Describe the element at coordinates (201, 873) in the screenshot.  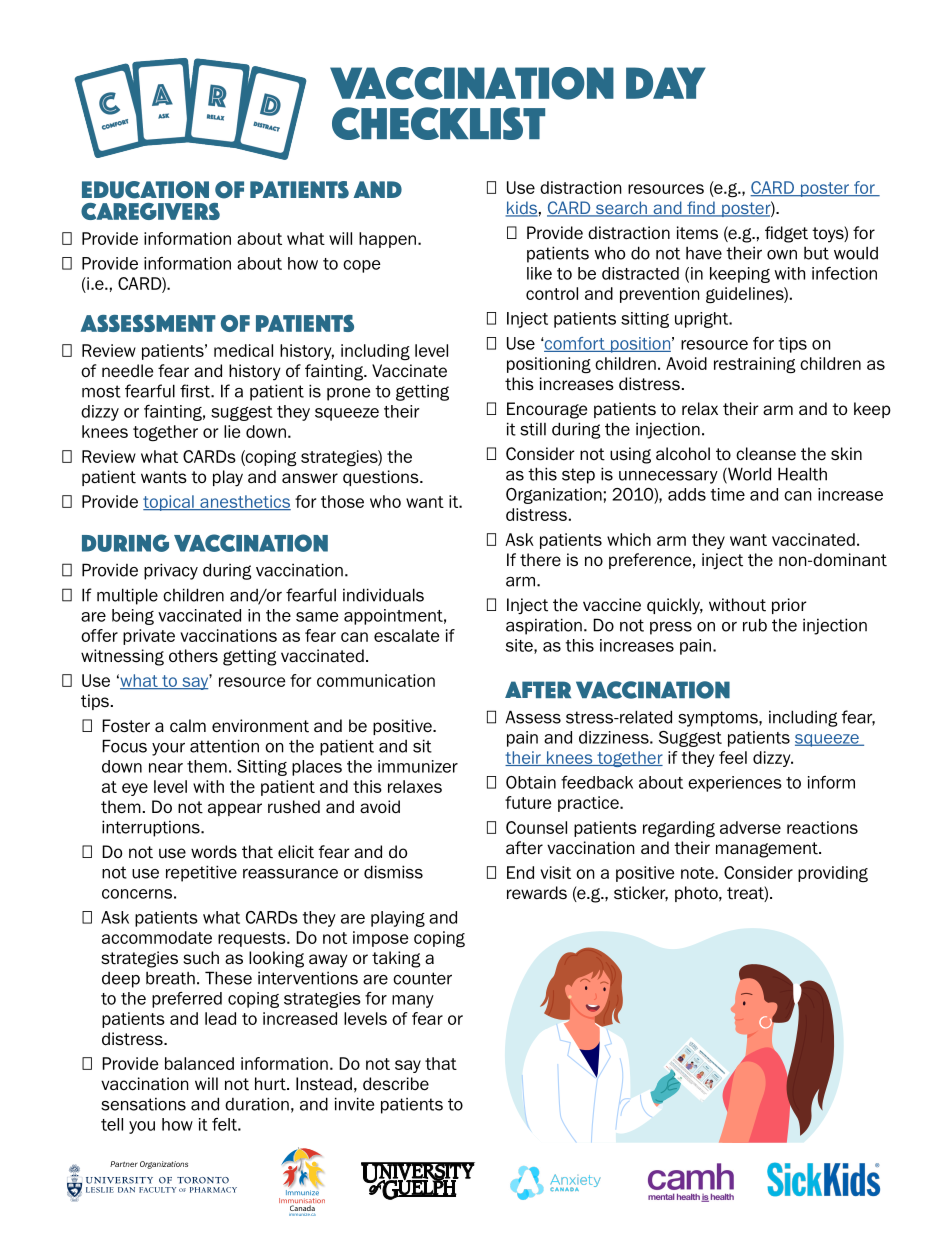
I see `repetitive` at that location.
